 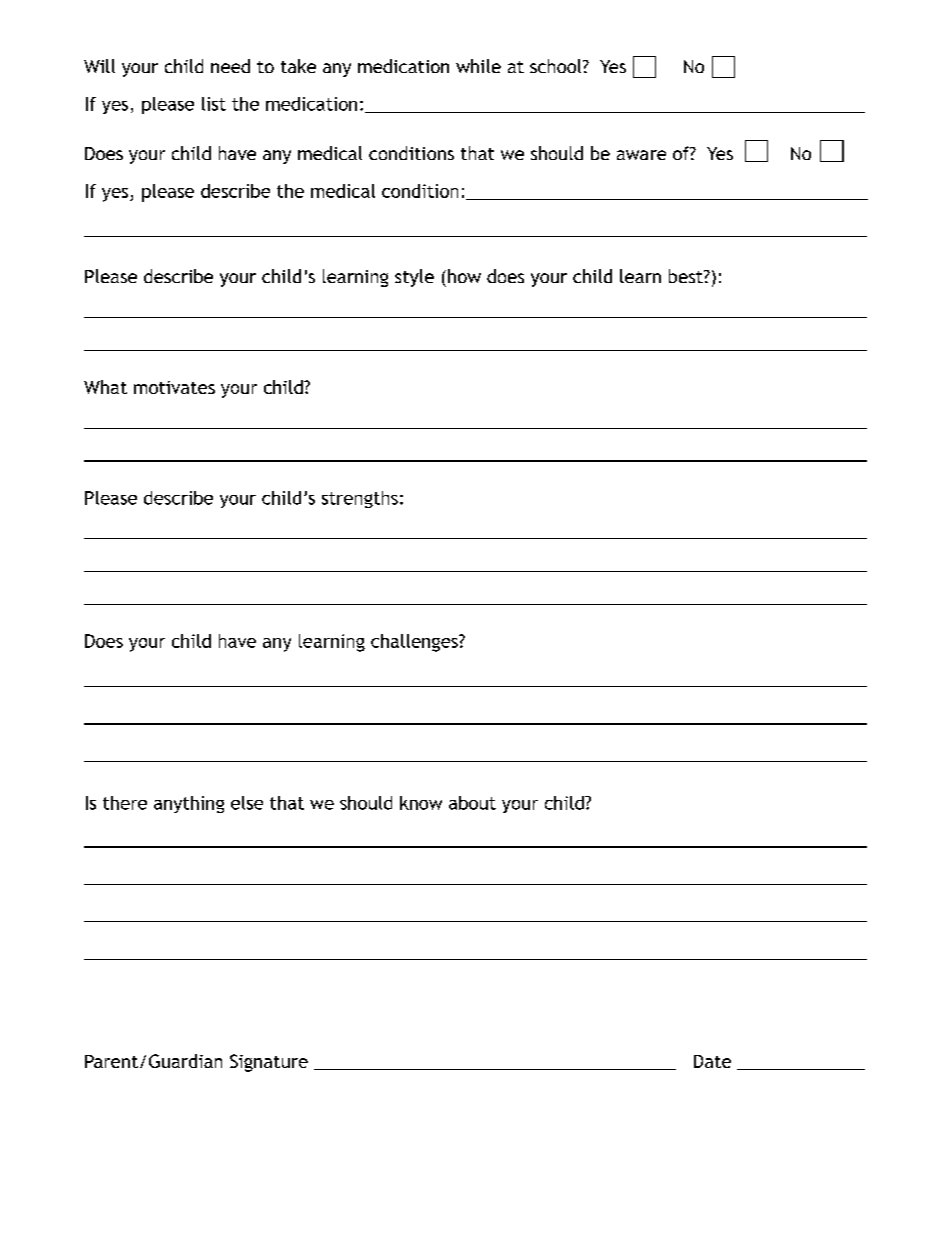 What do you see at coordinates (641, 155) in the screenshot?
I see `aware` at bounding box center [641, 155].
